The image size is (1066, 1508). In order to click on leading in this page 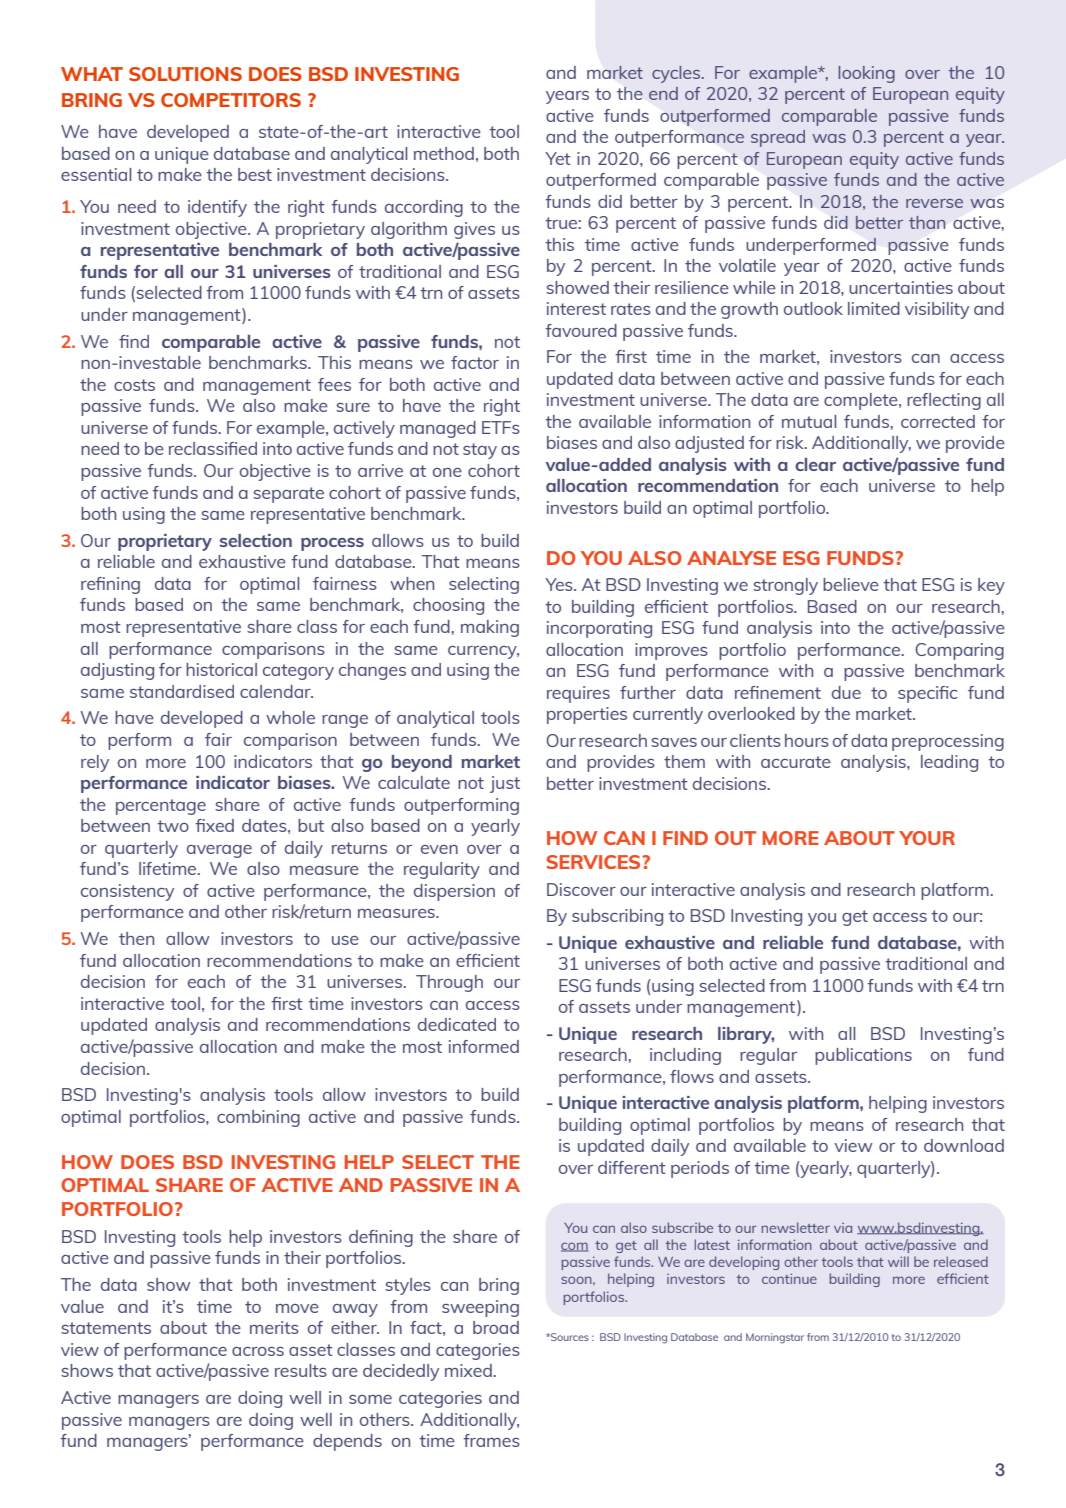, I will do `click(949, 763)`.
